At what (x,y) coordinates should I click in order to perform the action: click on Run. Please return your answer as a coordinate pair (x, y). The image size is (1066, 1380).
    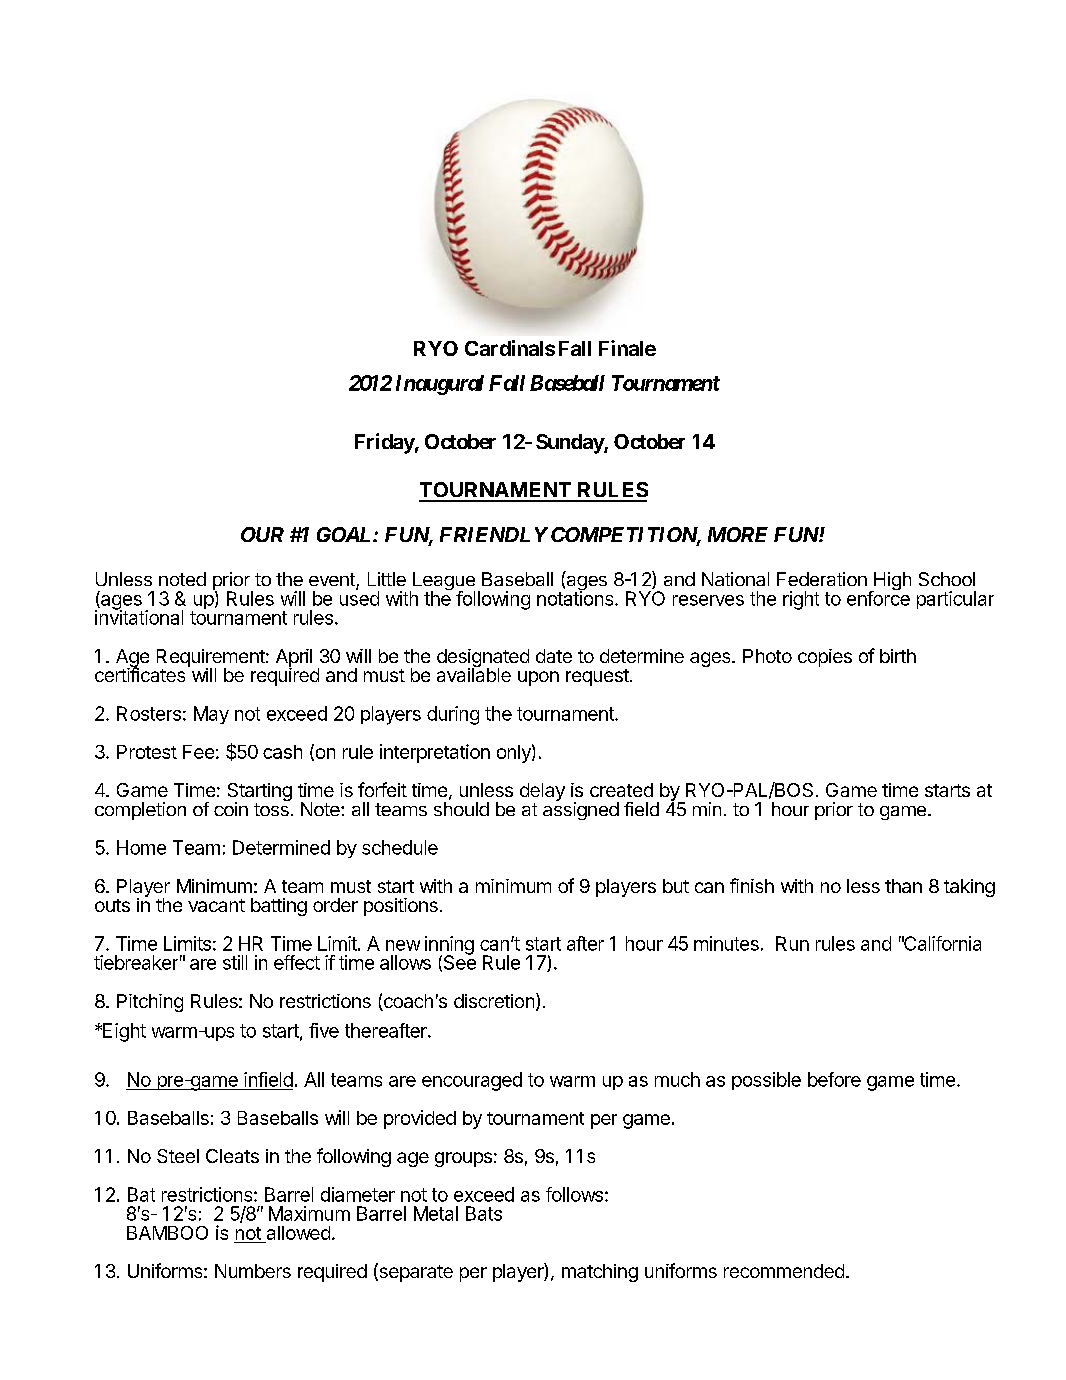
    Looking at the image, I should click on (792, 943).
